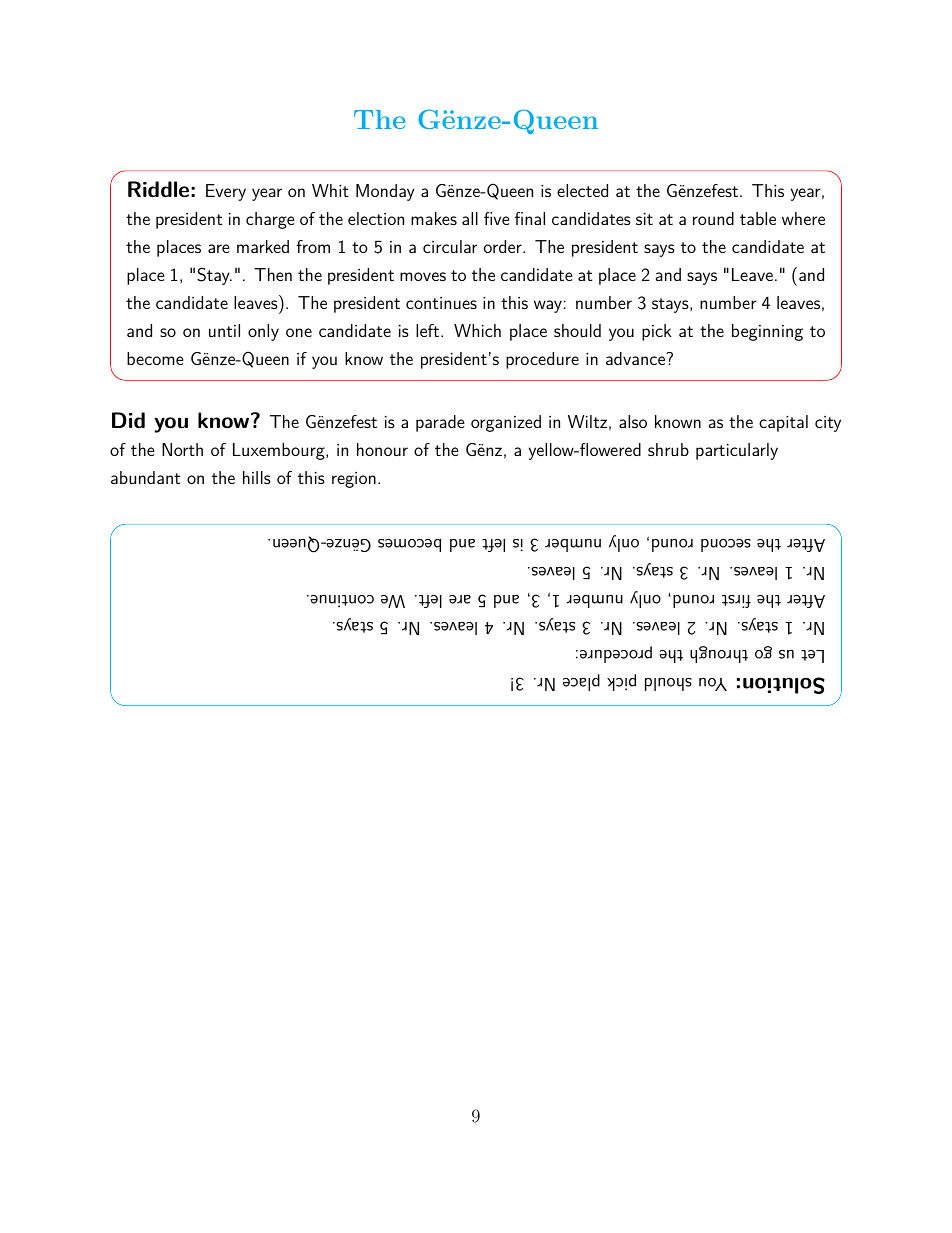 The height and width of the screenshot is (1233, 952). I want to click on moves, so click(423, 276).
